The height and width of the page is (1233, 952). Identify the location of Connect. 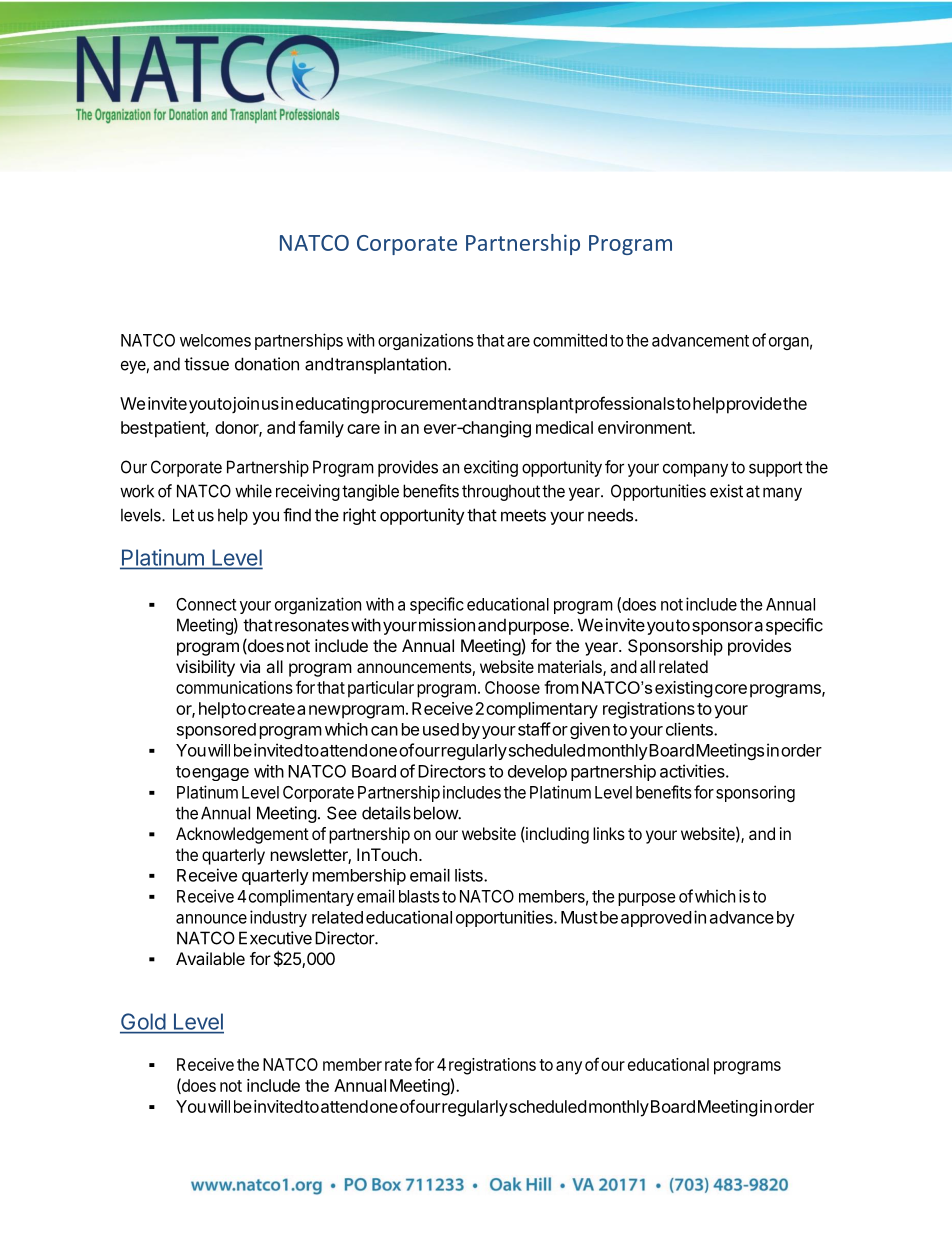
(206, 604).
